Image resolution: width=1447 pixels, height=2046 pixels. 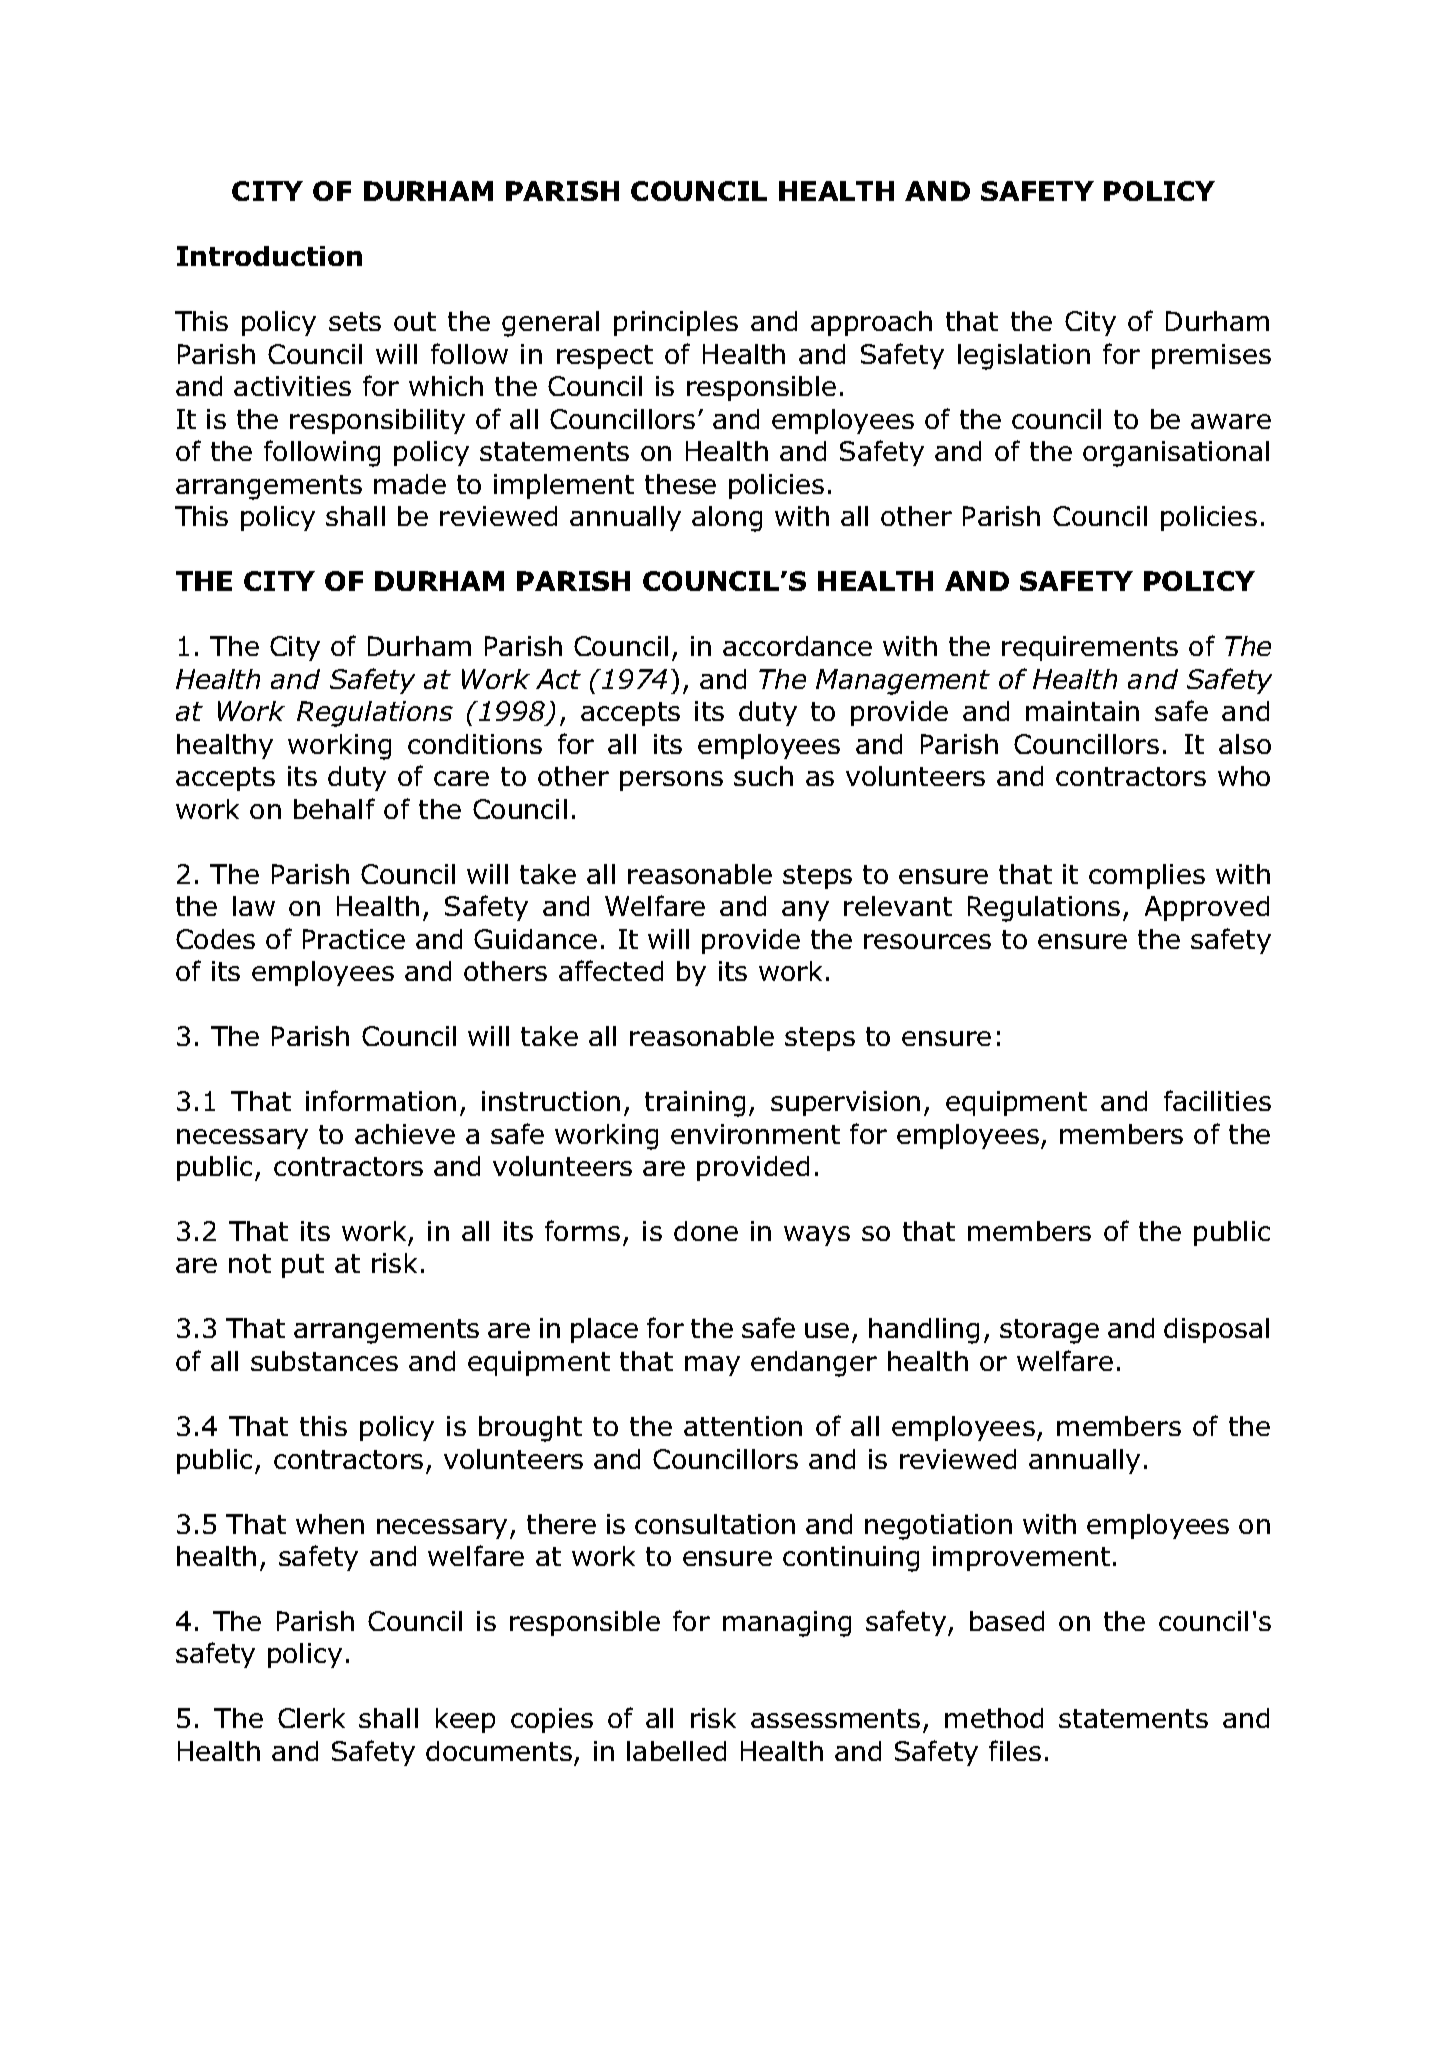 What do you see at coordinates (1207, 908) in the document?
I see `Approved` at bounding box center [1207, 908].
